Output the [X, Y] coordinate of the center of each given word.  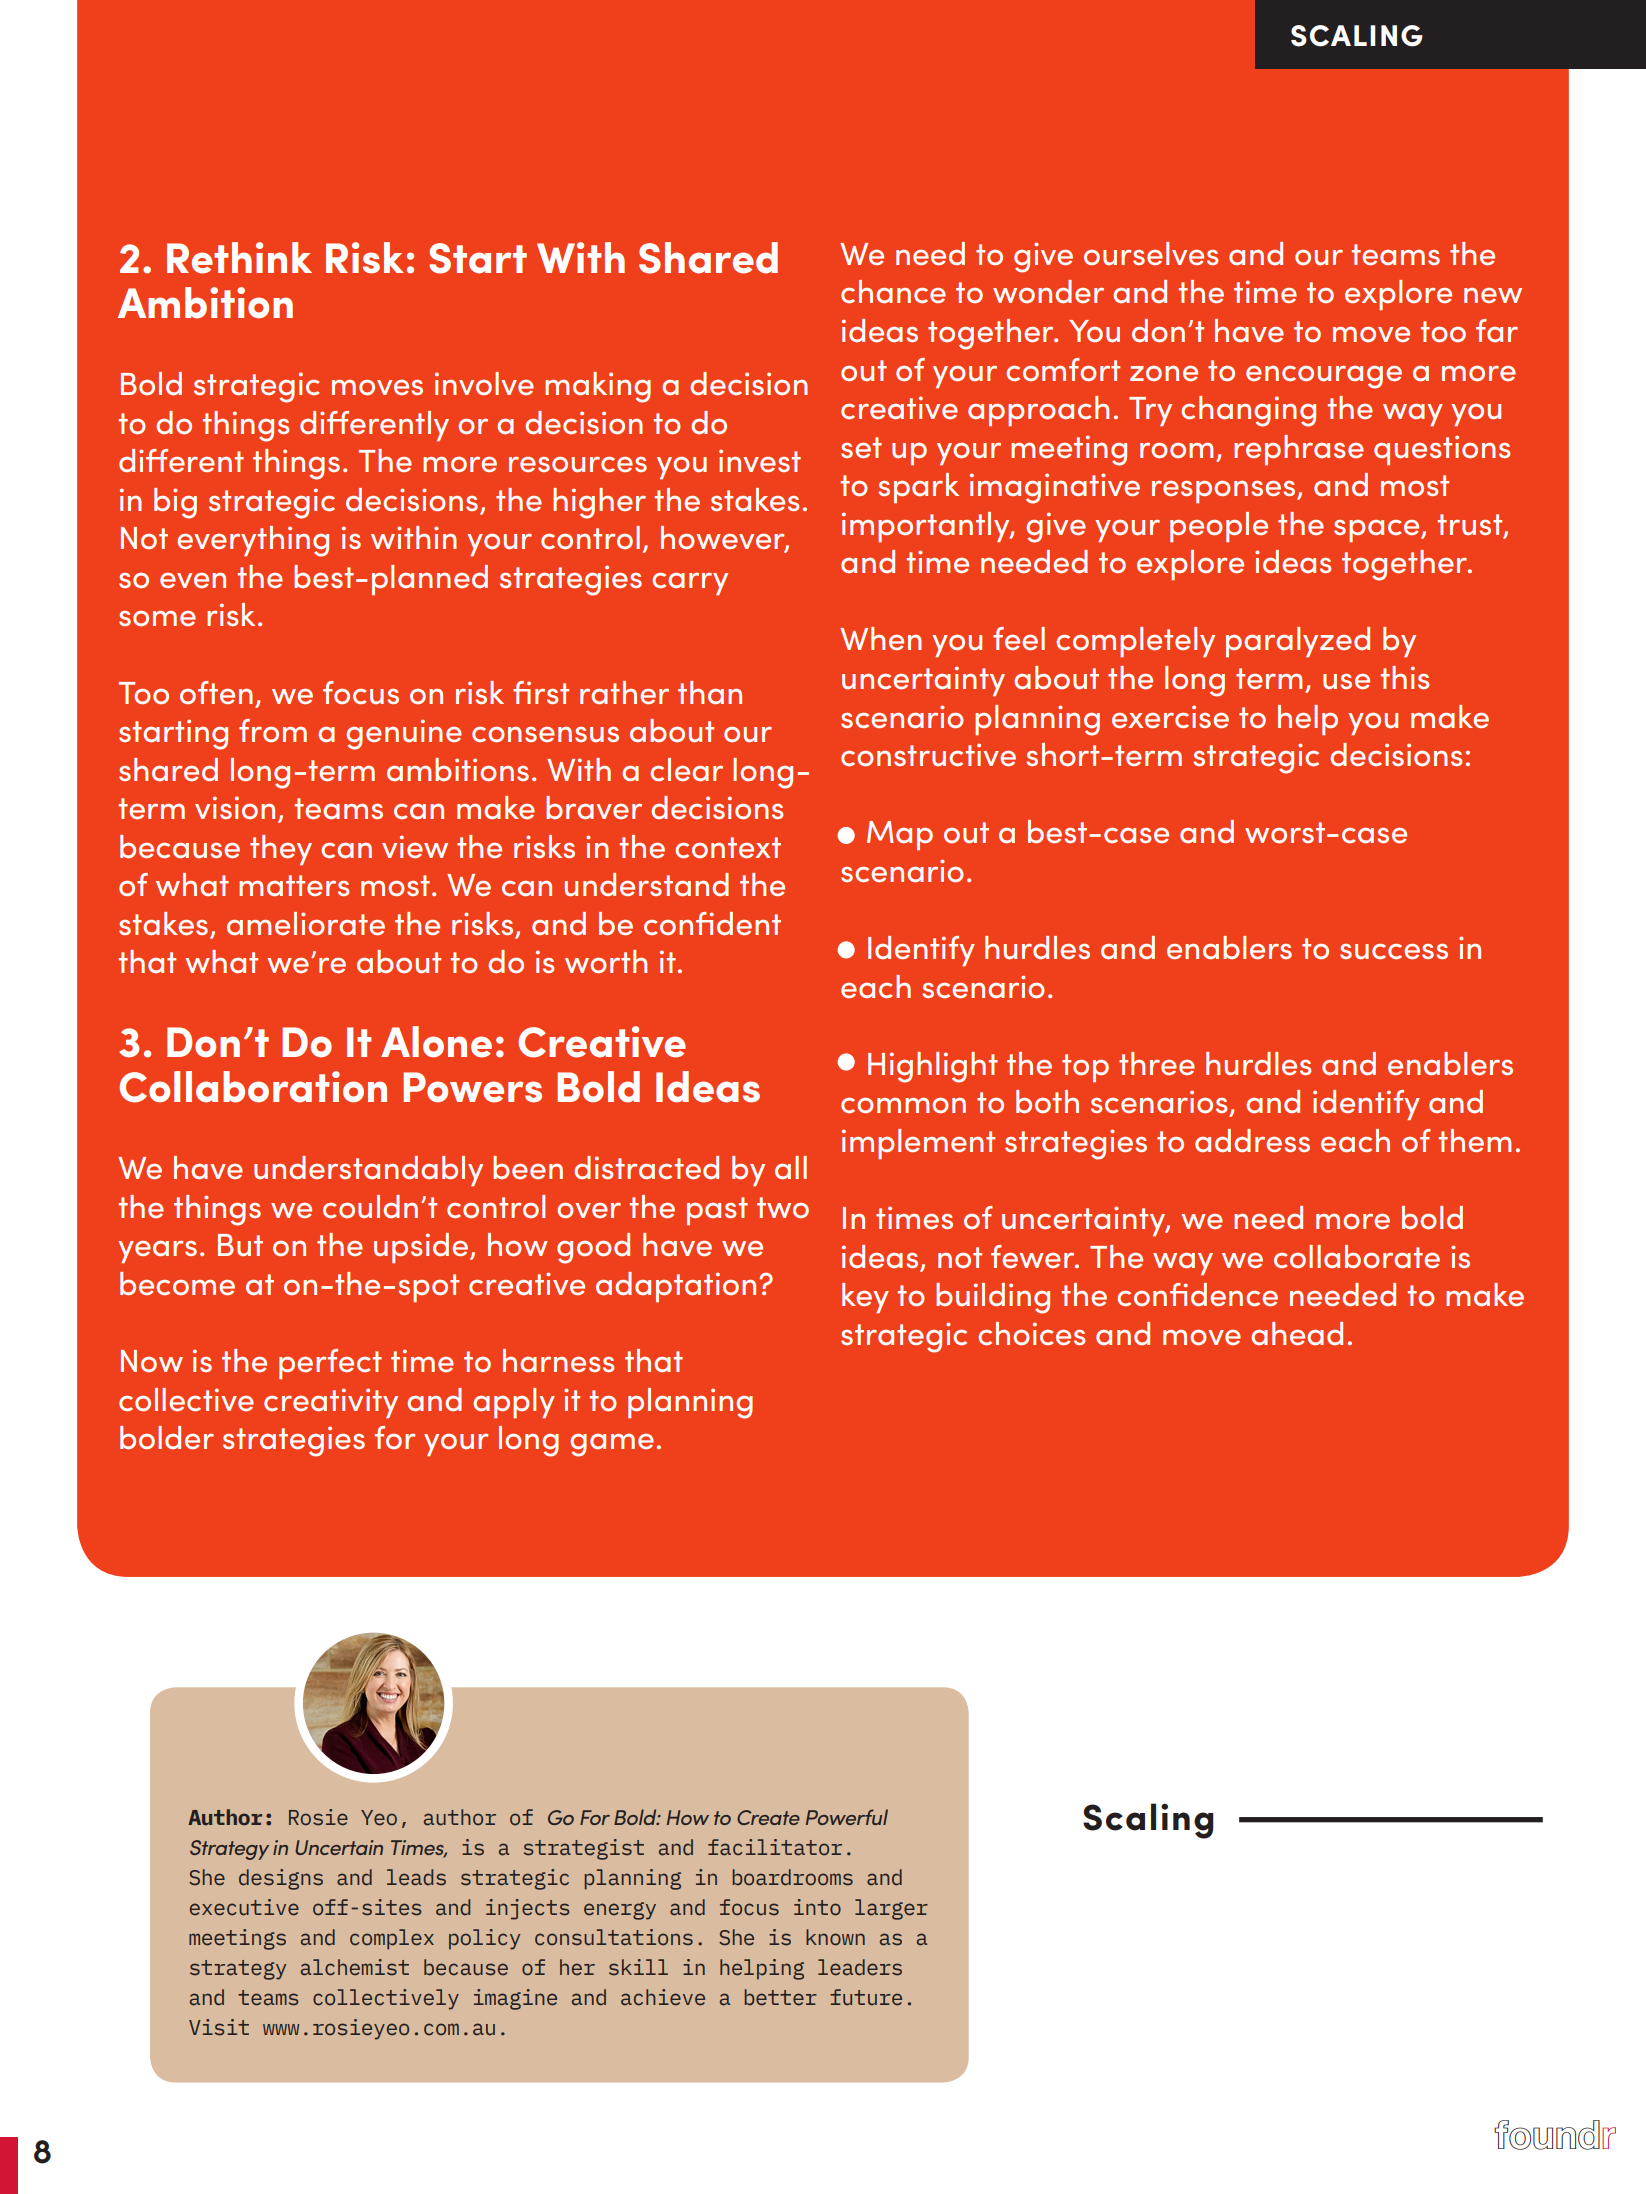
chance [893, 291]
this [1405, 677]
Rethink [239, 258]
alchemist [355, 1967]
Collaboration [253, 1087]
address [1252, 1140]
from [273, 730]
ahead [1297, 1333]
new [1493, 295]
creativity [331, 1403]
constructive [928, 754]
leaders [860, 1967]
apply [514, 1403]
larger [891, 1909]
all [791, 1167]
